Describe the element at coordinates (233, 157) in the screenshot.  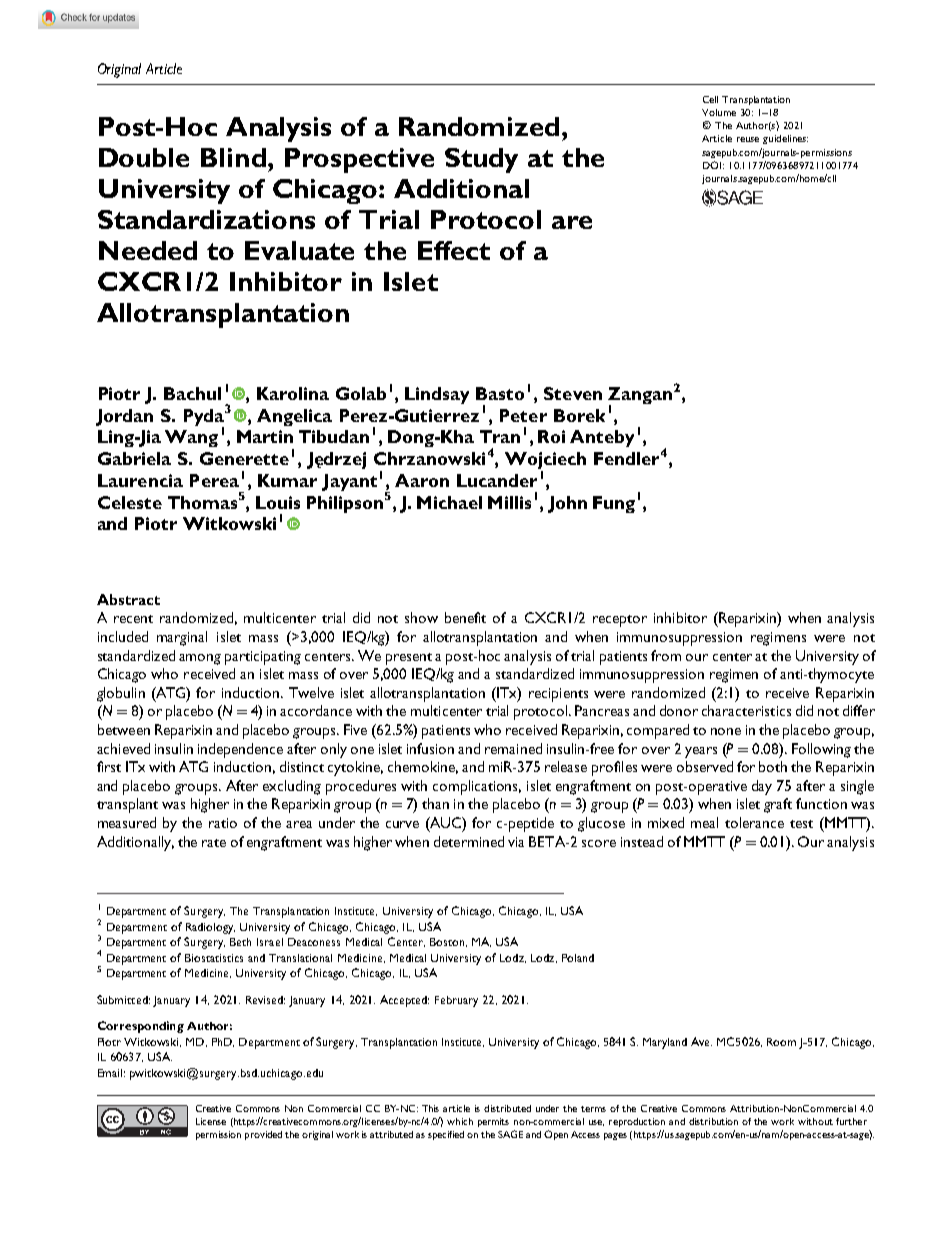
I see `Blind` at that location.
